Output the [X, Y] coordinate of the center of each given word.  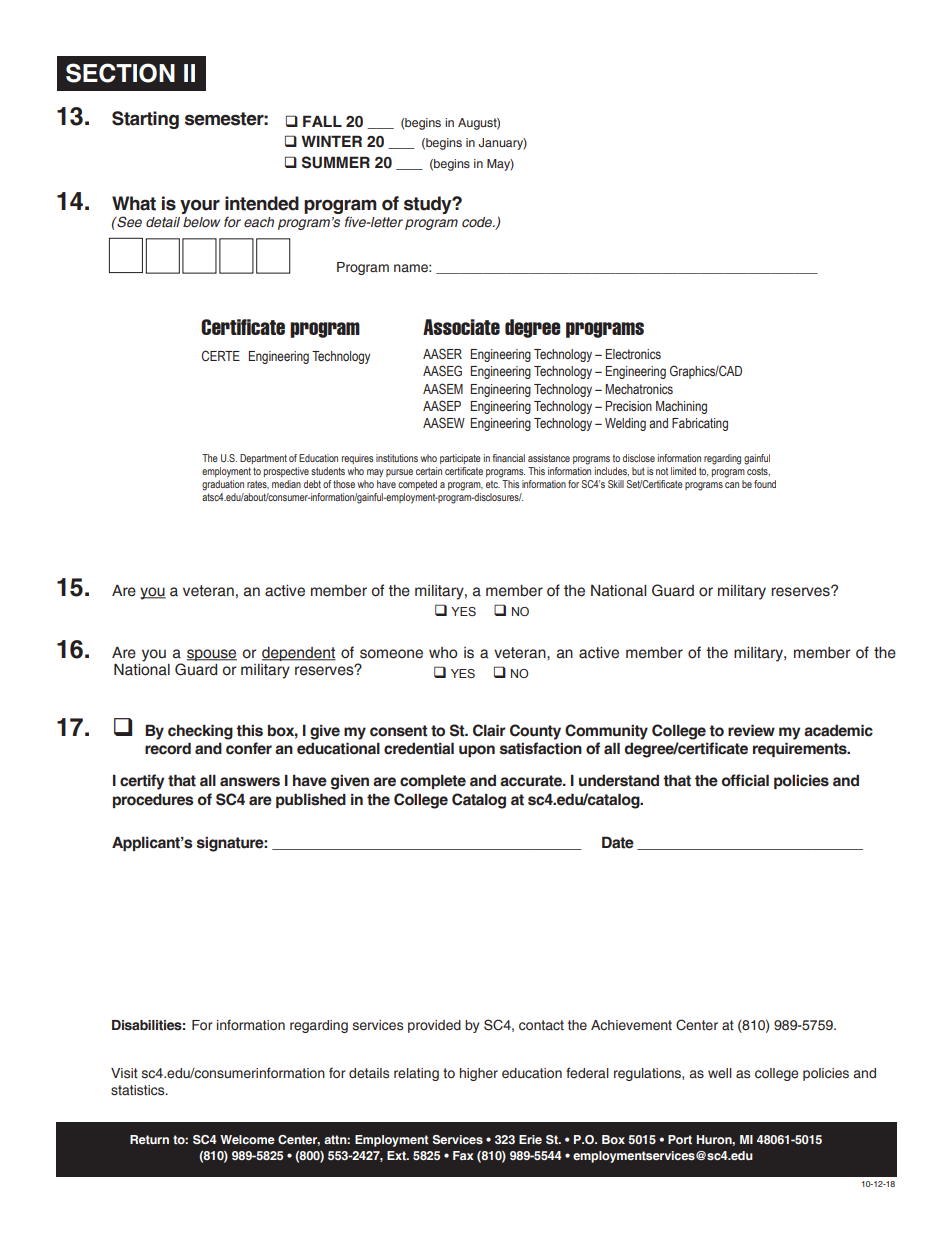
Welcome [247, 1139]
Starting [145, 120]
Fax [463, 1155]
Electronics [633, 354]
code [478, 222]
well [720, 1073]
